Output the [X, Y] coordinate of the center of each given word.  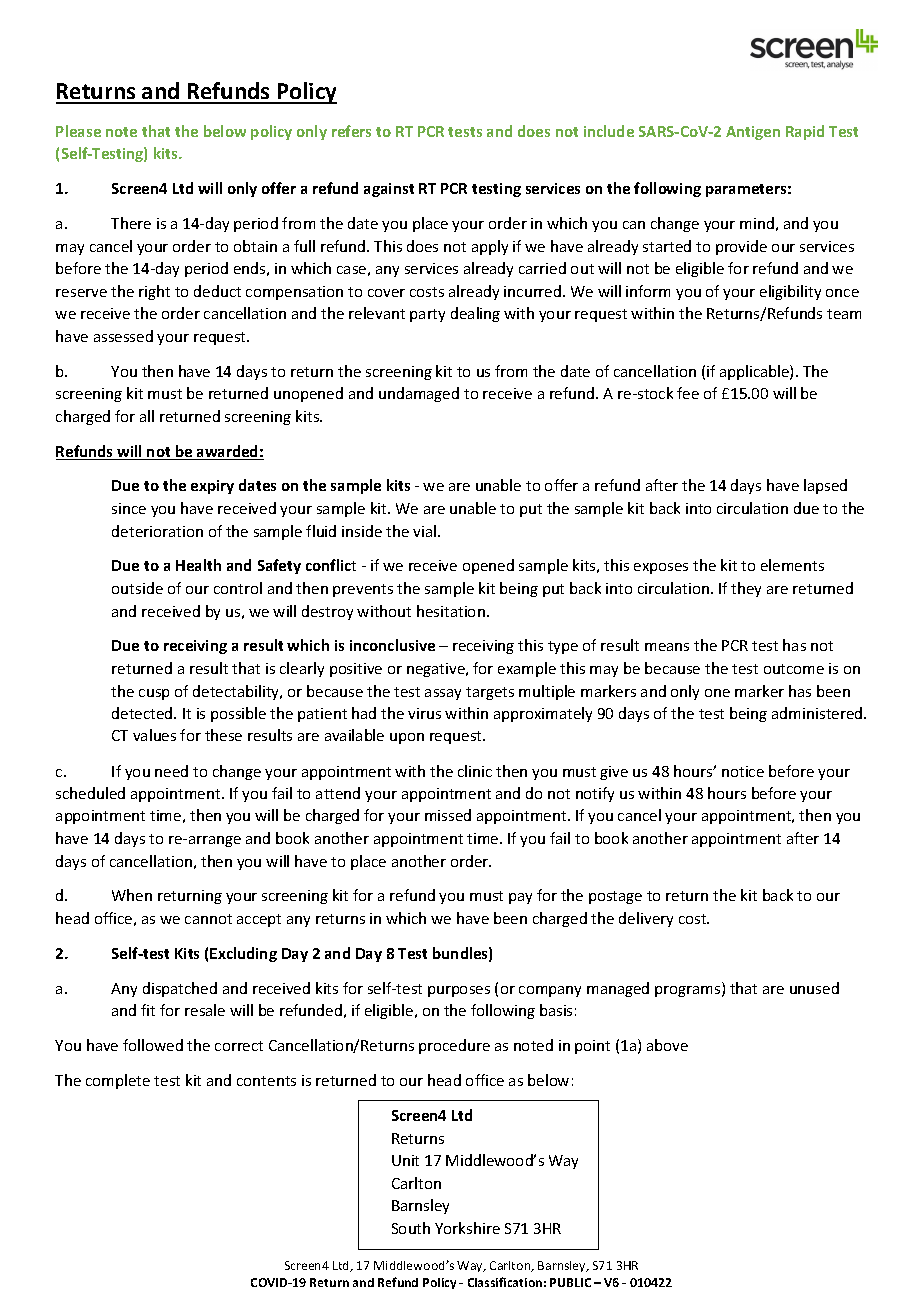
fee [688, 393]
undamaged [419, 394]
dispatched [180, 989]
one [717, 693]
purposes [459, 991]
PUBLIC [570, 1282]
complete [118, 1081]
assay [443, 694]
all [147, 416]
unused [814, 988]
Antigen [753, 133]
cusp [154, 694]
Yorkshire [467, 1228]
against [389, 190]
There [131, 223]
